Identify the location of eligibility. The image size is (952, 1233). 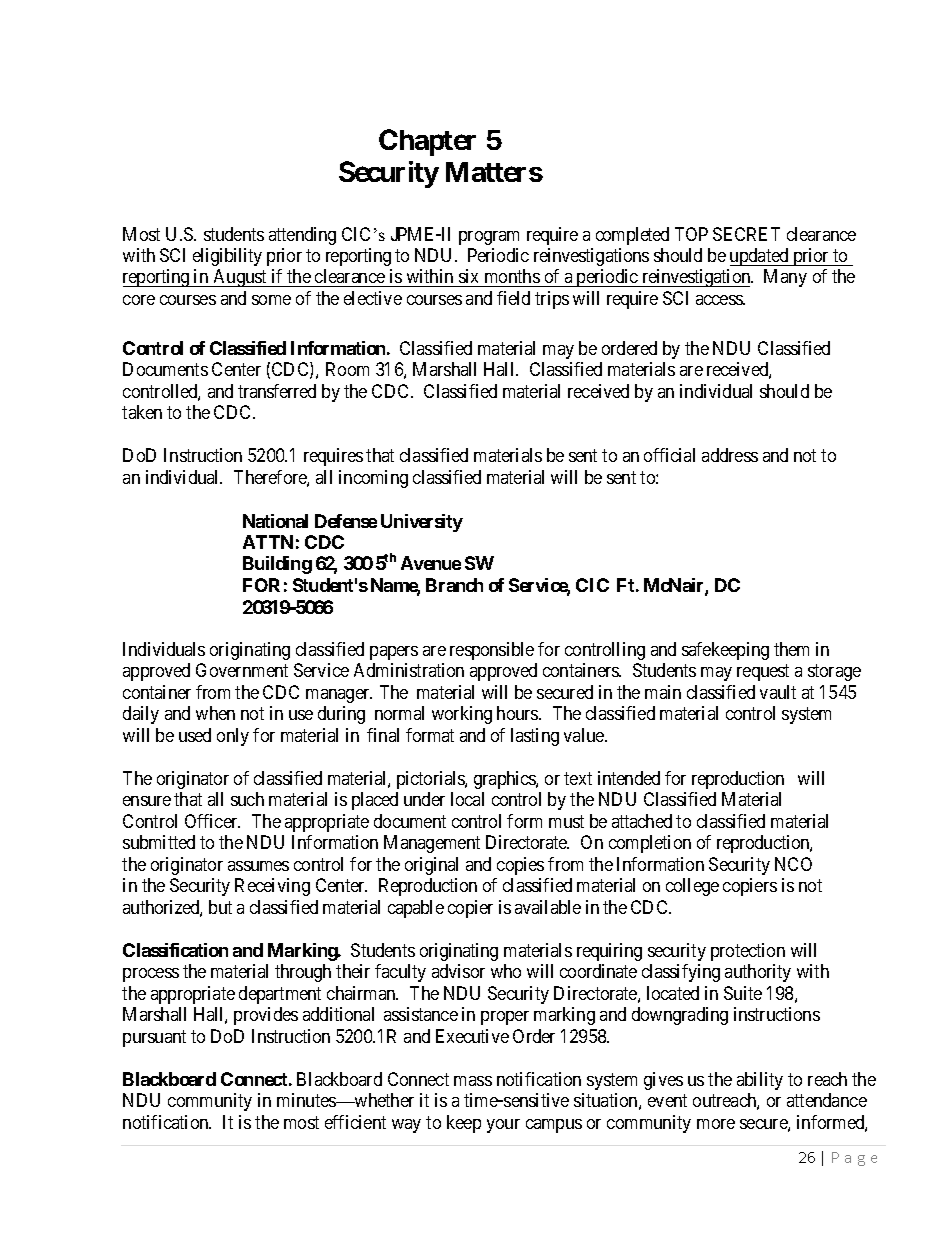
(227, 257).
